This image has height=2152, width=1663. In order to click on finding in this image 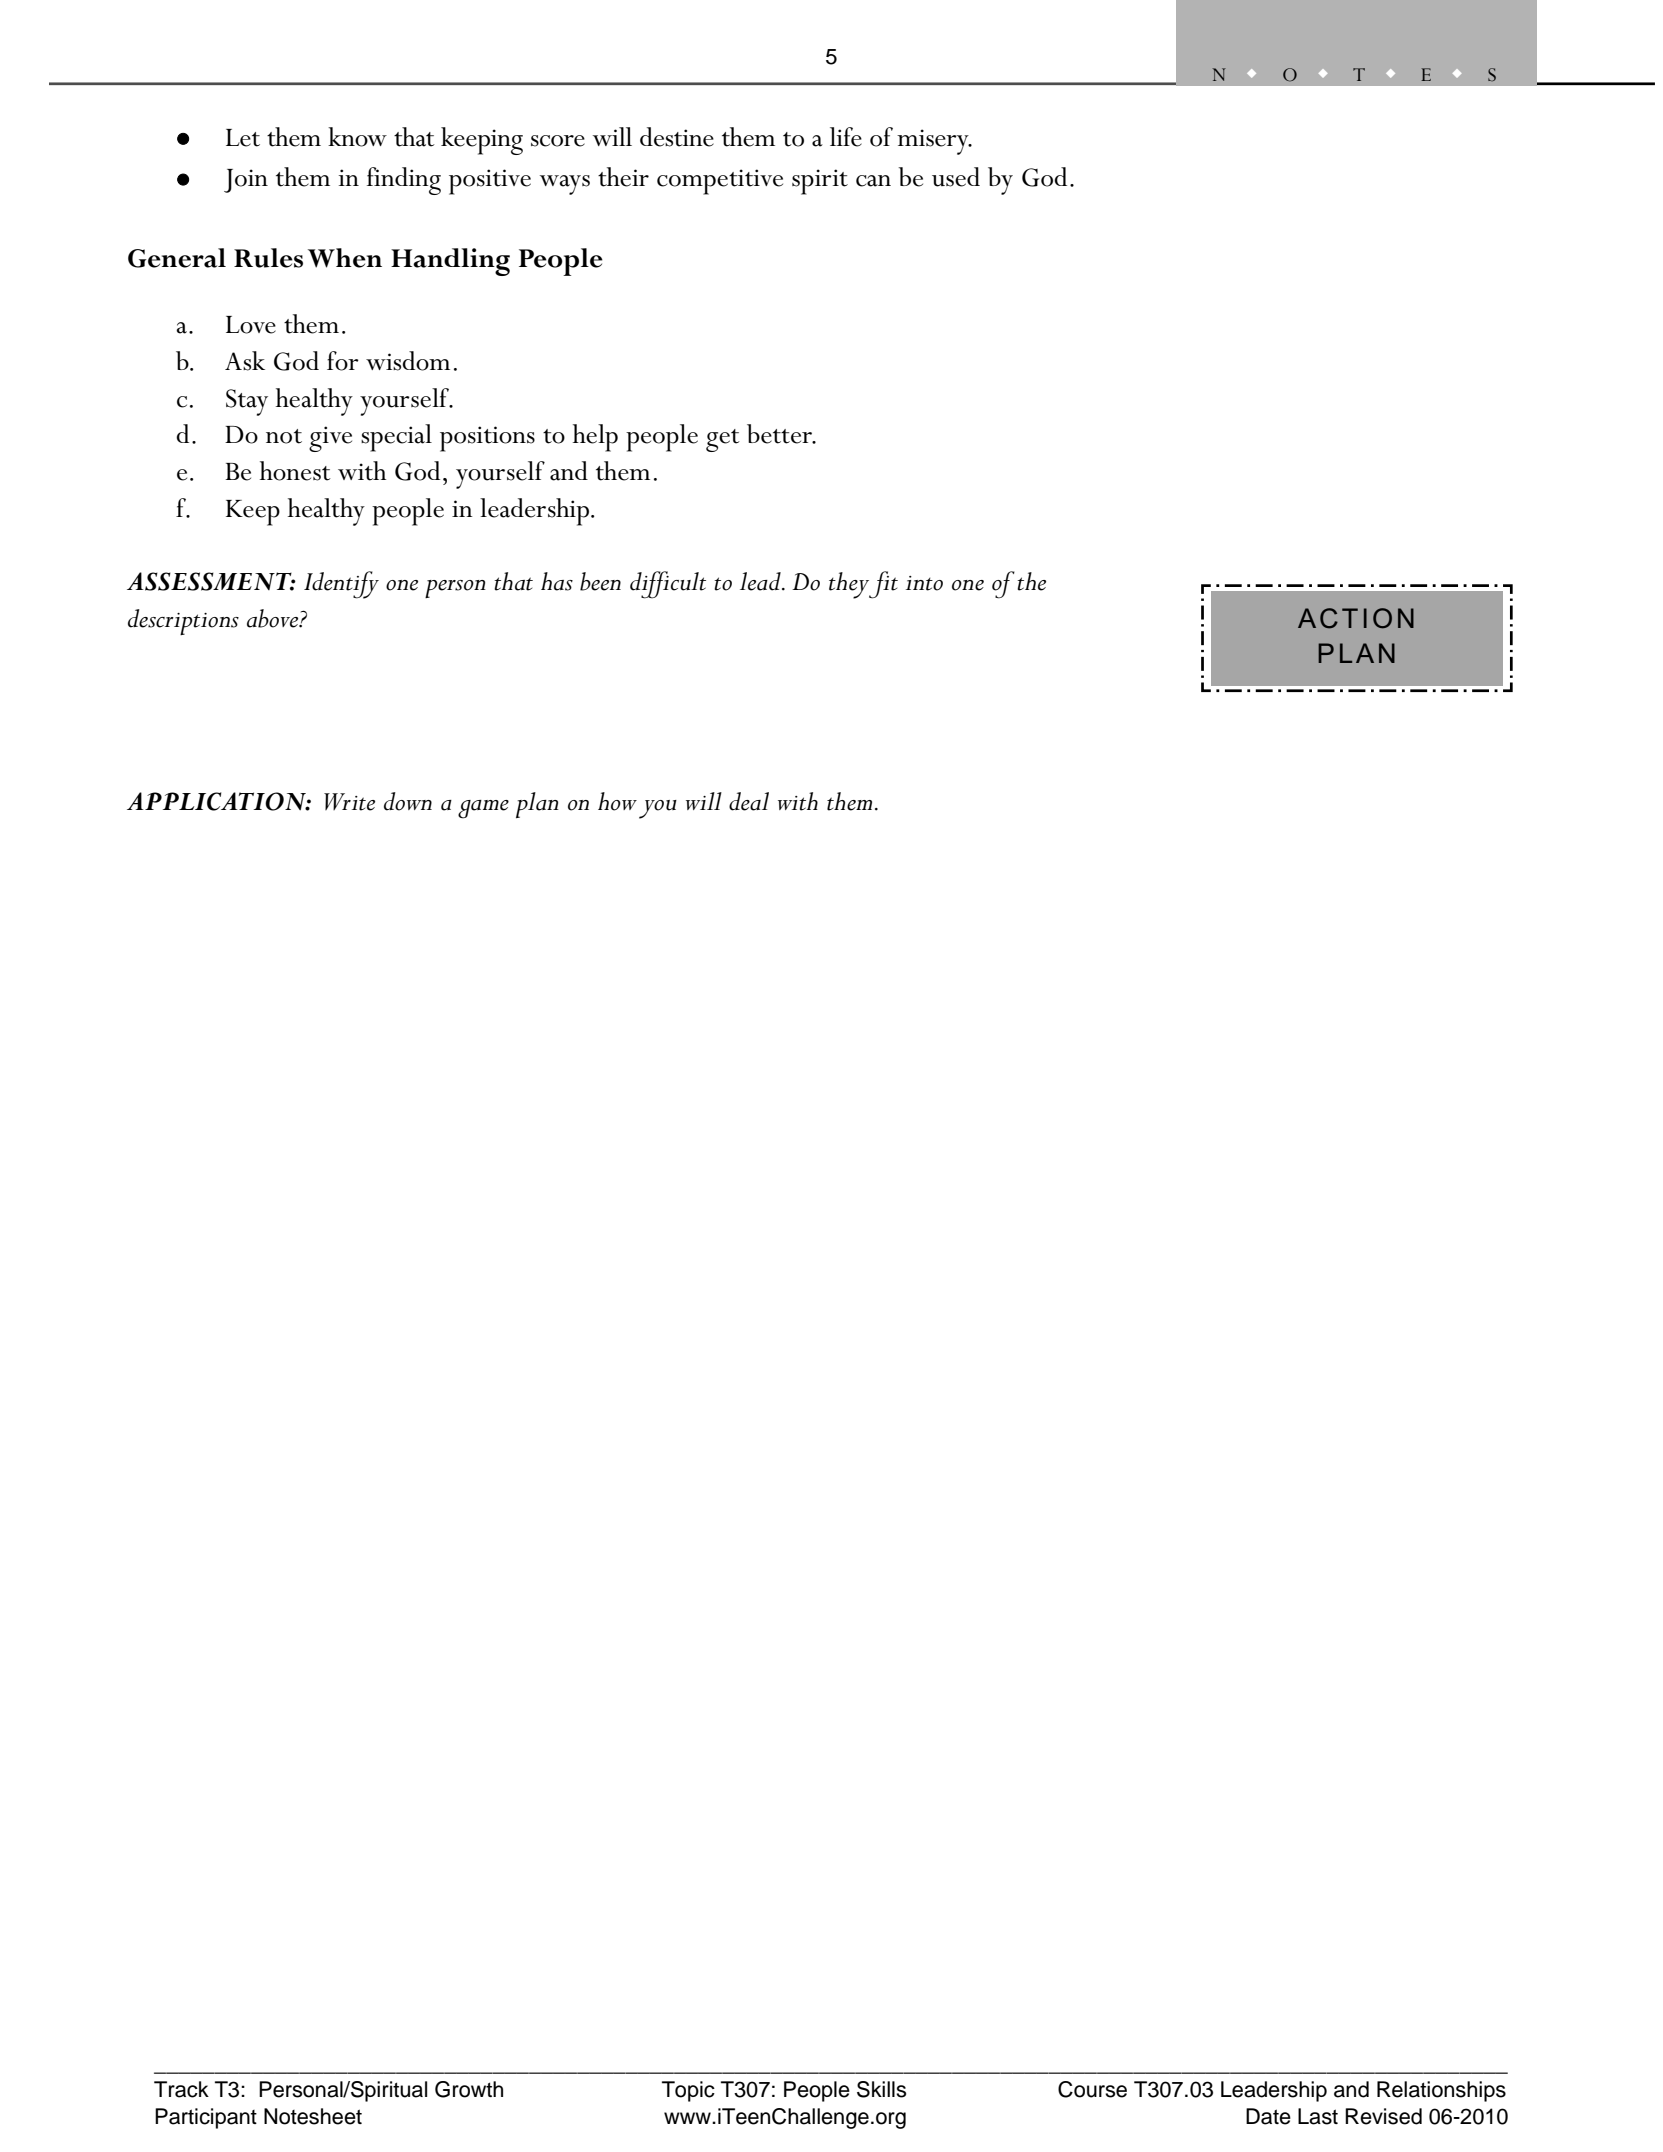, I will do `click(404, 181)`.
